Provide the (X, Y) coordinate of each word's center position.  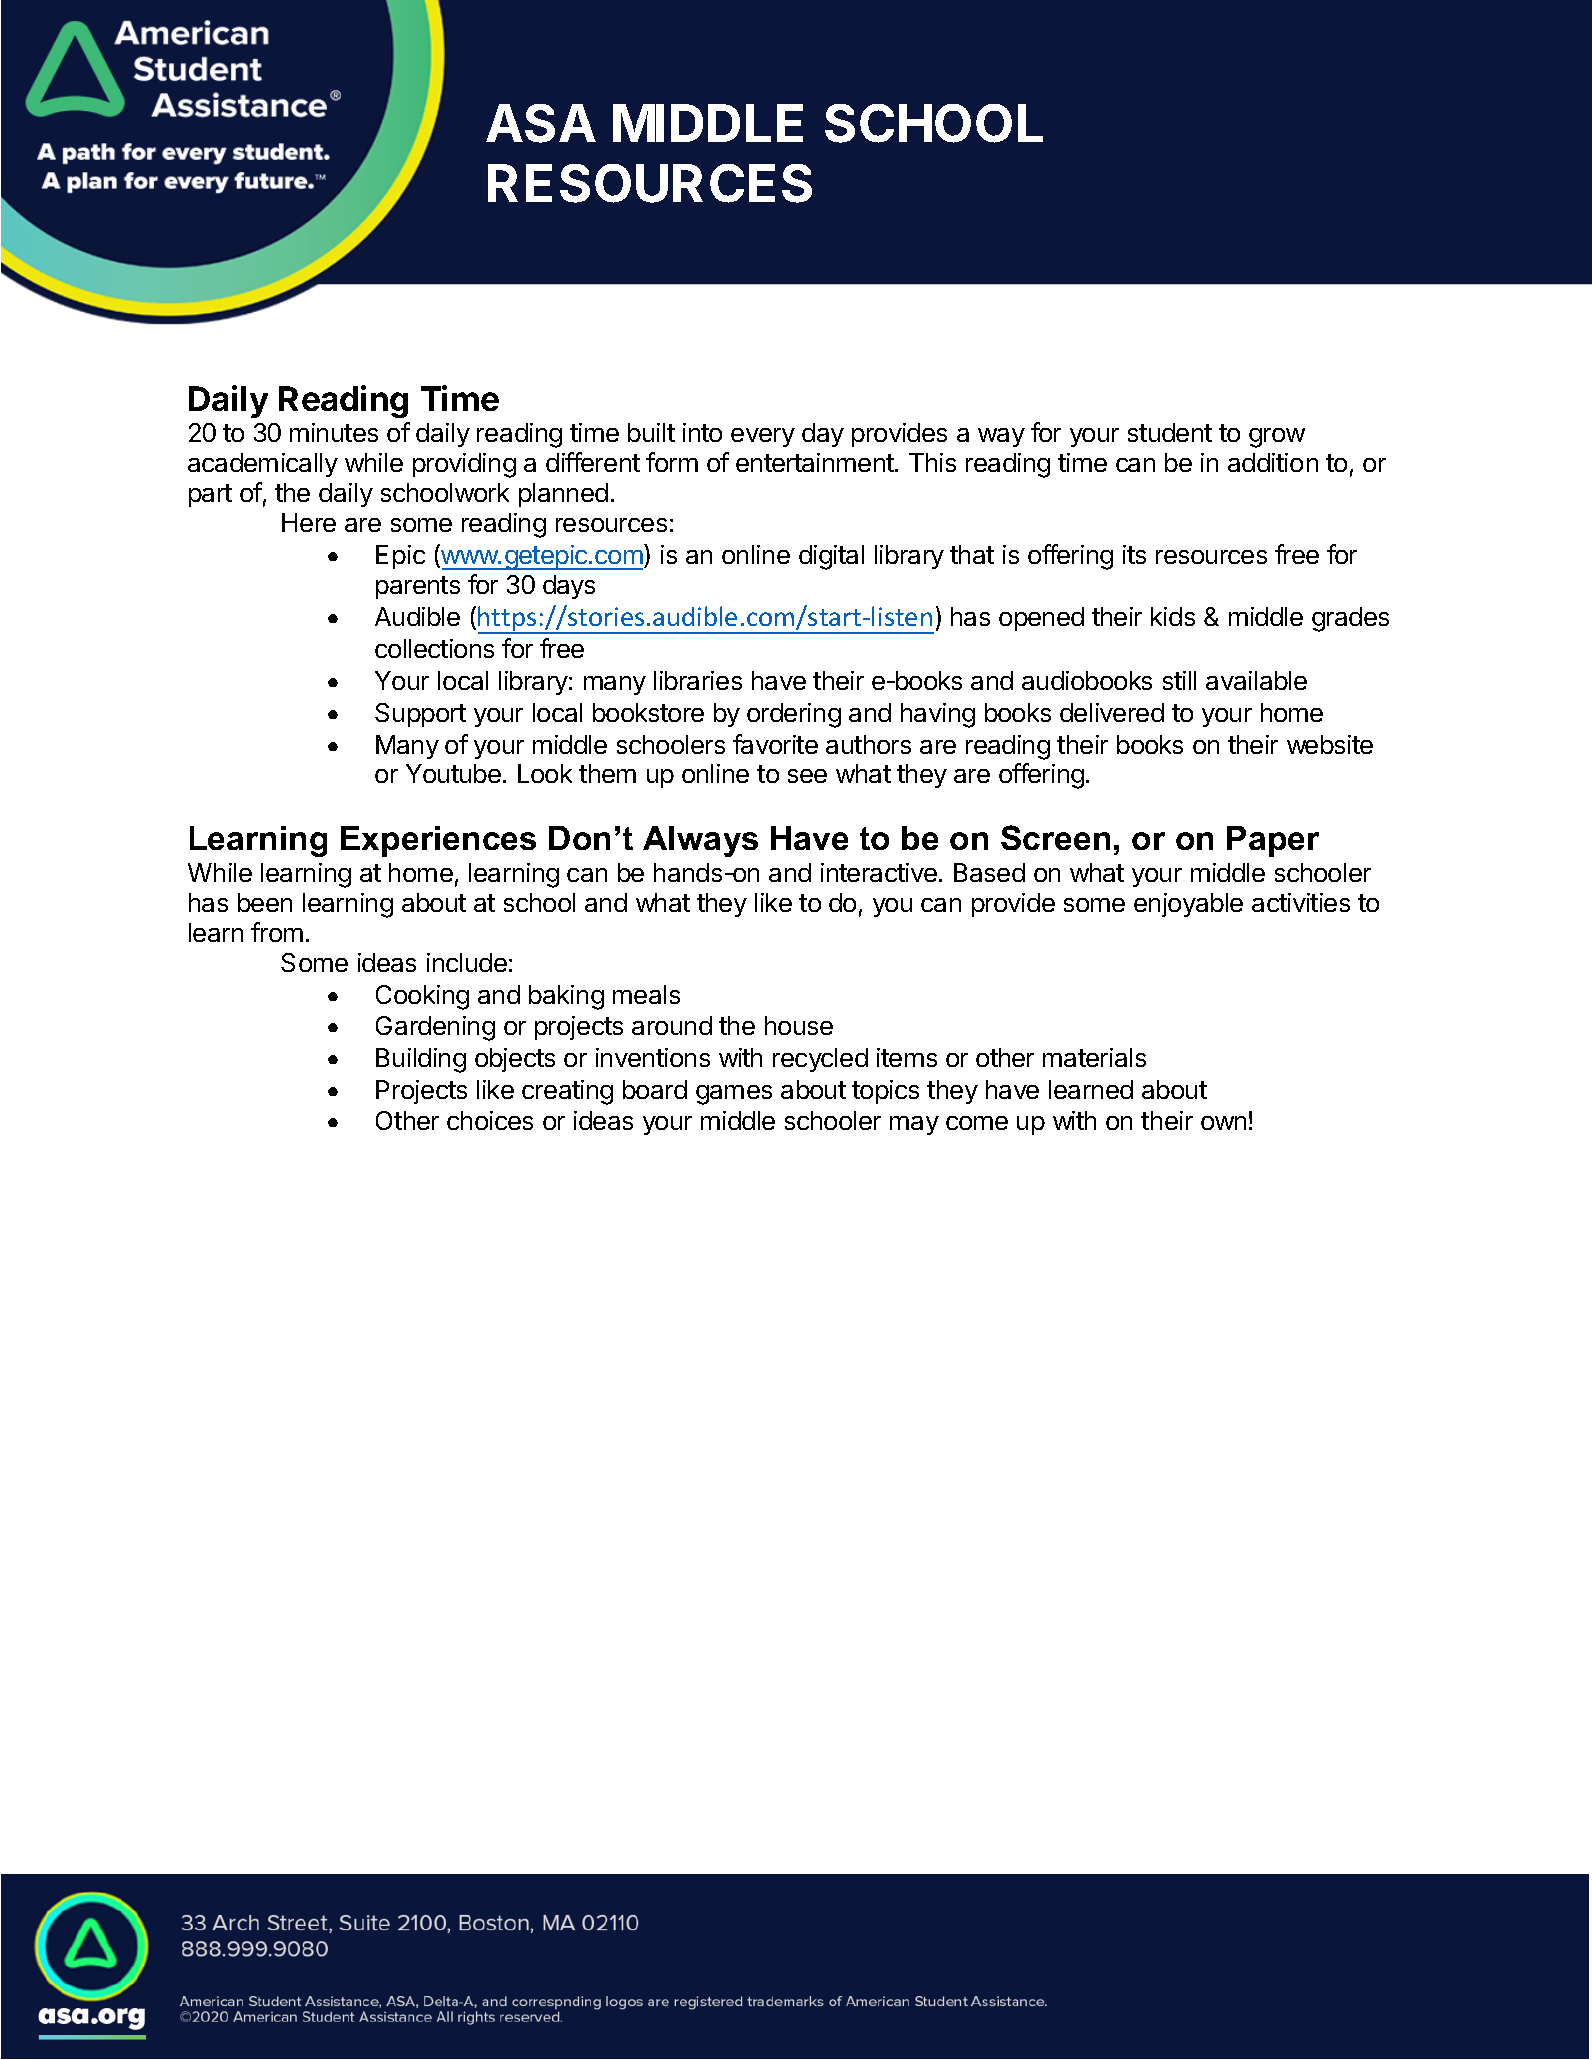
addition (1273, 462)
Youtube (453, 773)
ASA (541, 123)
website (1330, 744)
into (702, 432)
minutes (334, 432)
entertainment (816, 462)
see (807, 776)
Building (421, 1060)
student (1170, 432)
